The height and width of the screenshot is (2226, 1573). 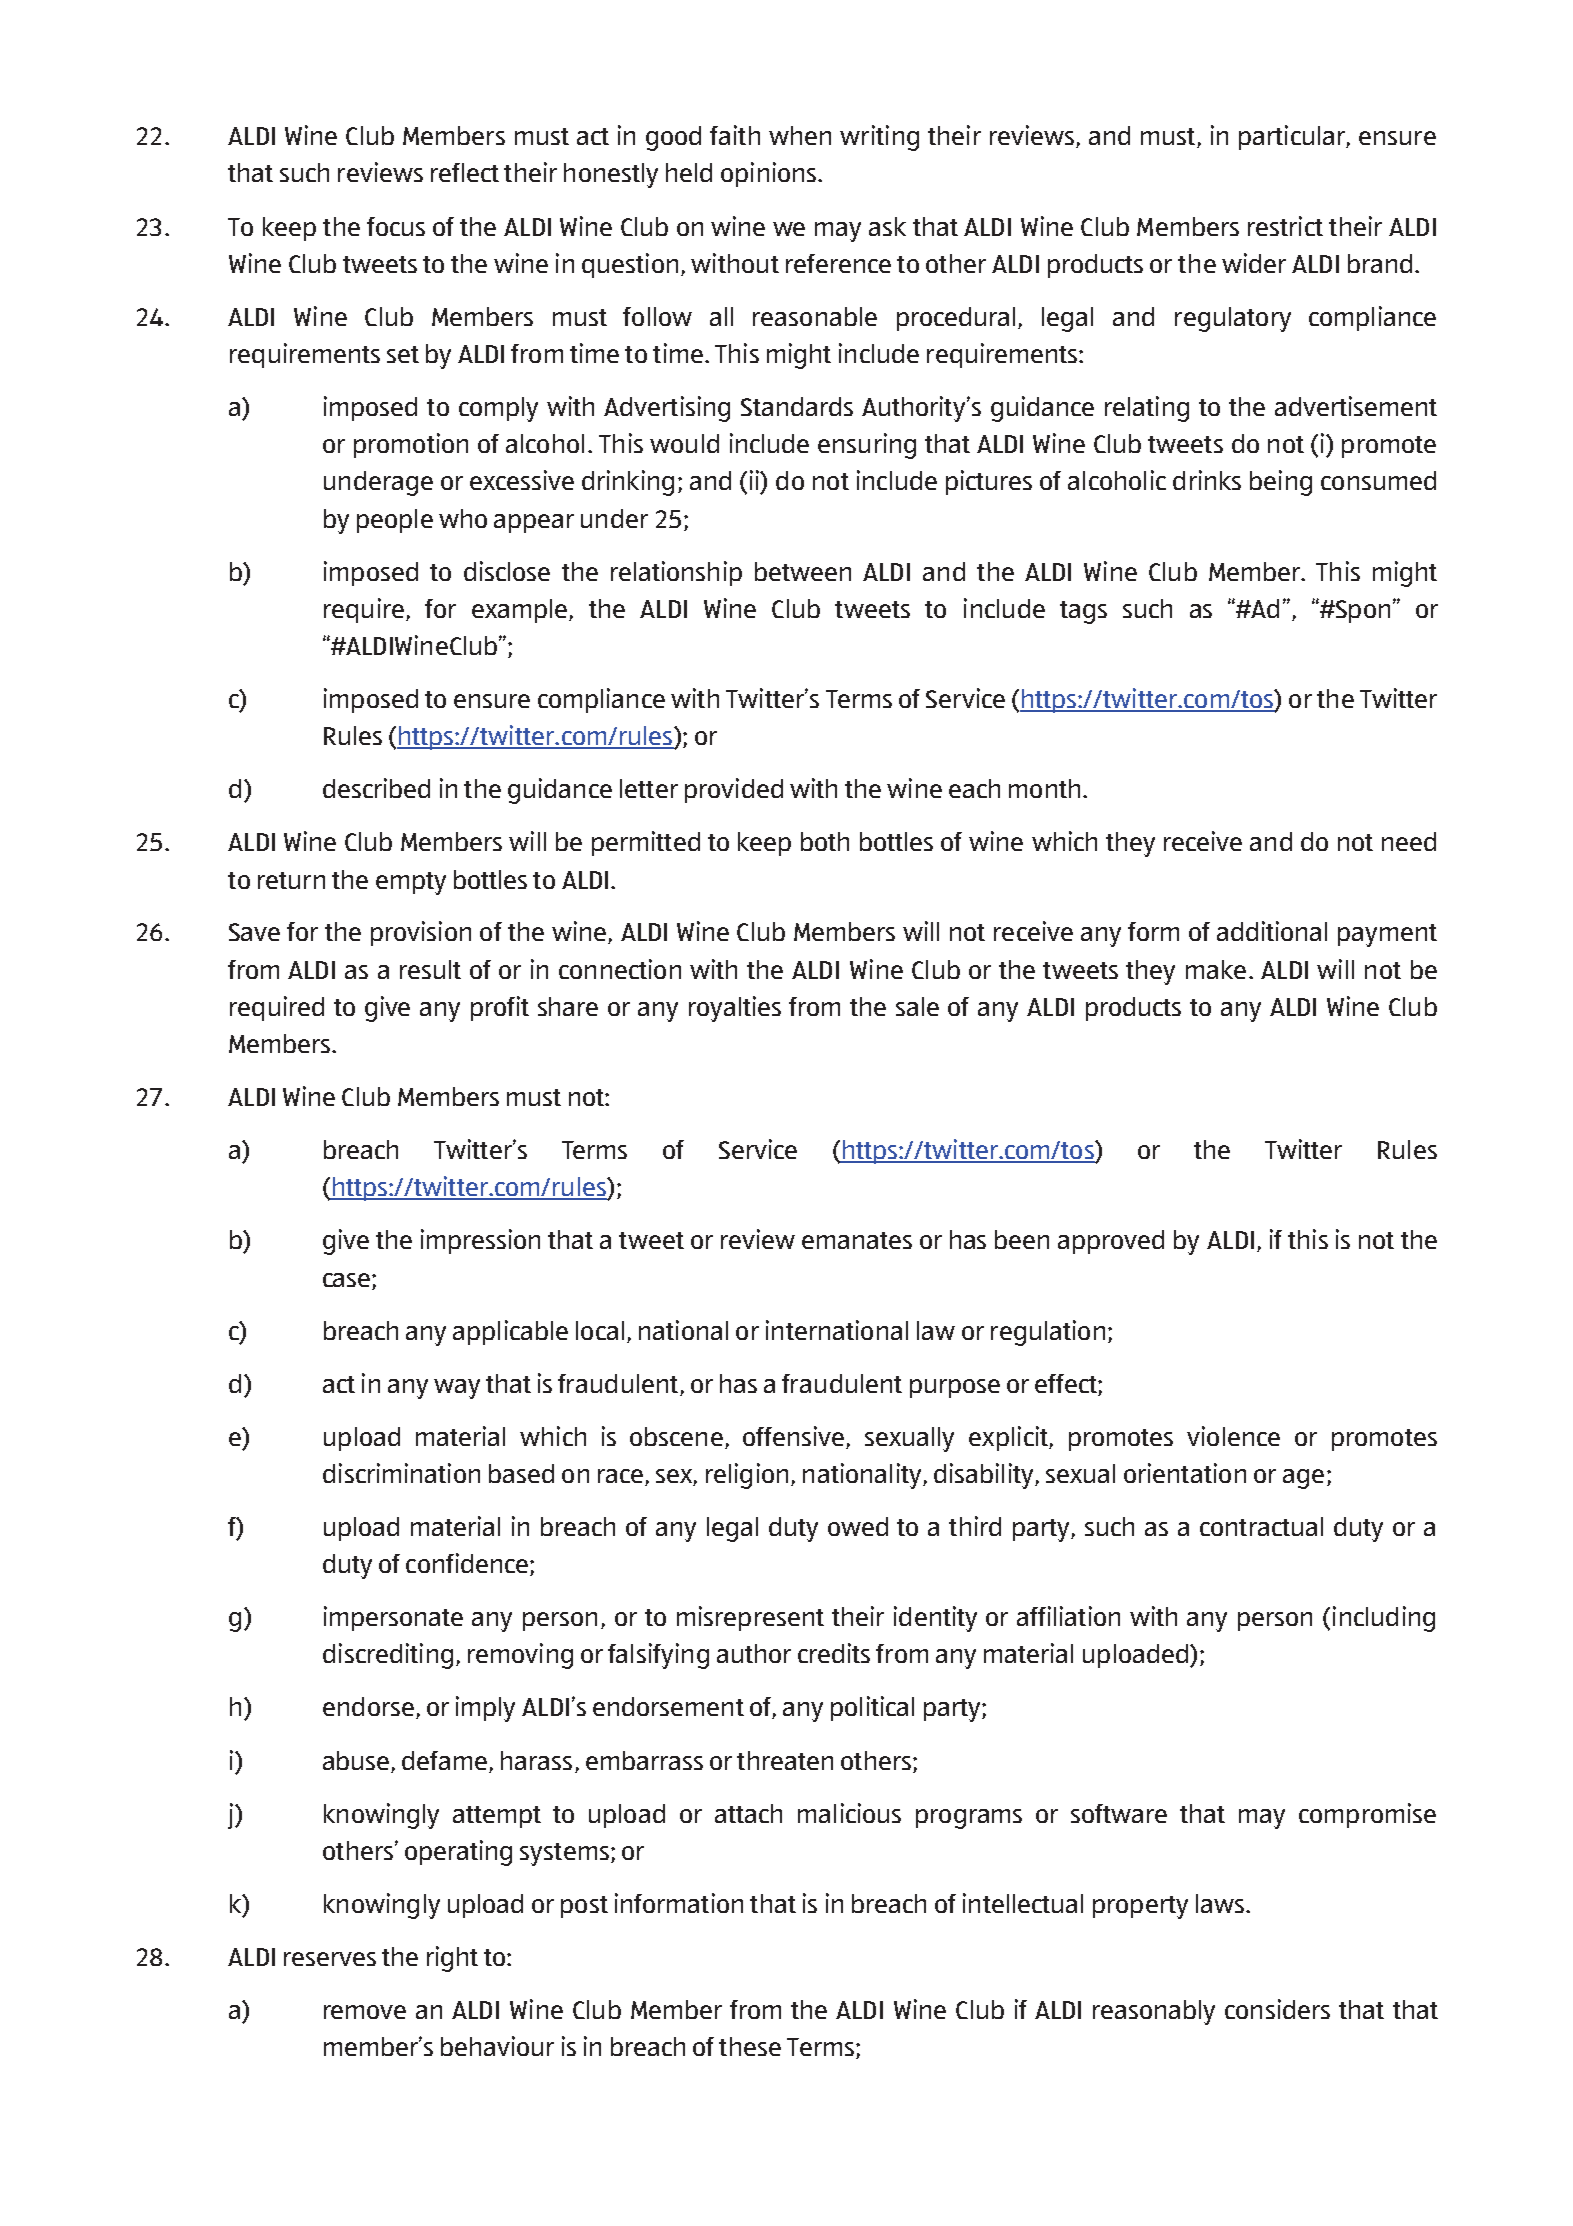 I want to click on offensive, so click(x=795, y=1437).
